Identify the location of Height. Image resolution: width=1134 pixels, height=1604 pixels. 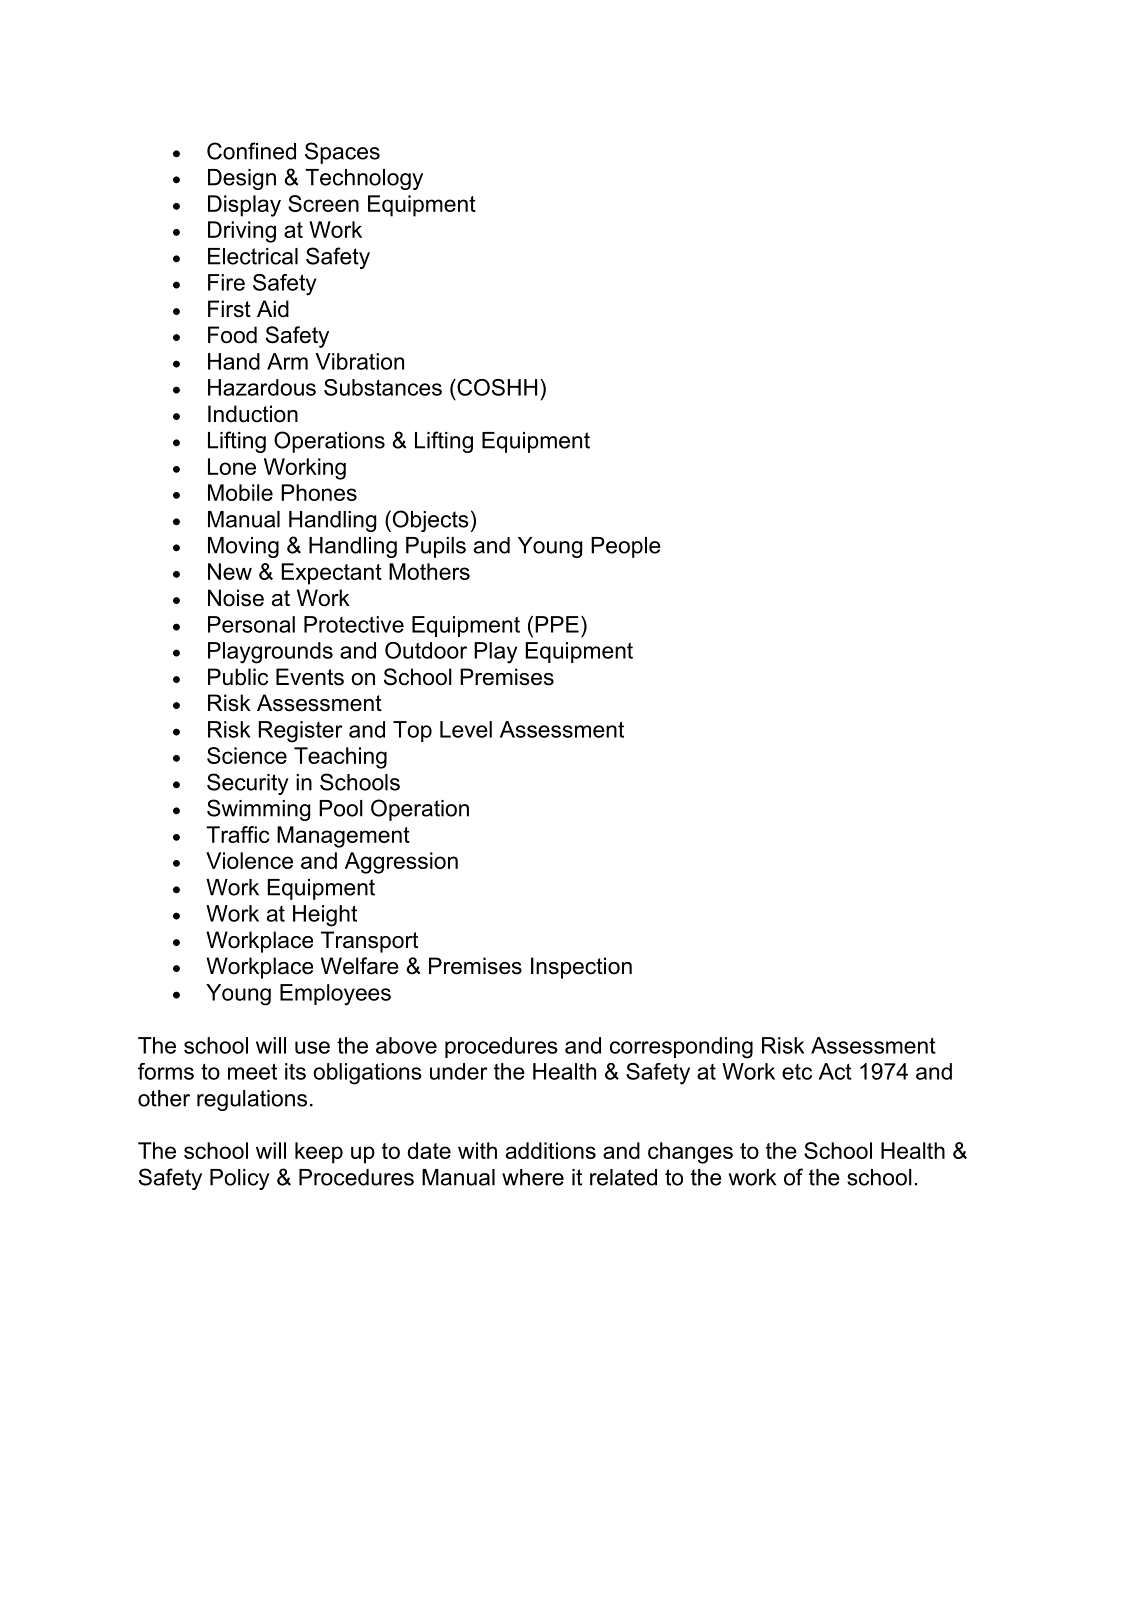
(325, 916).
